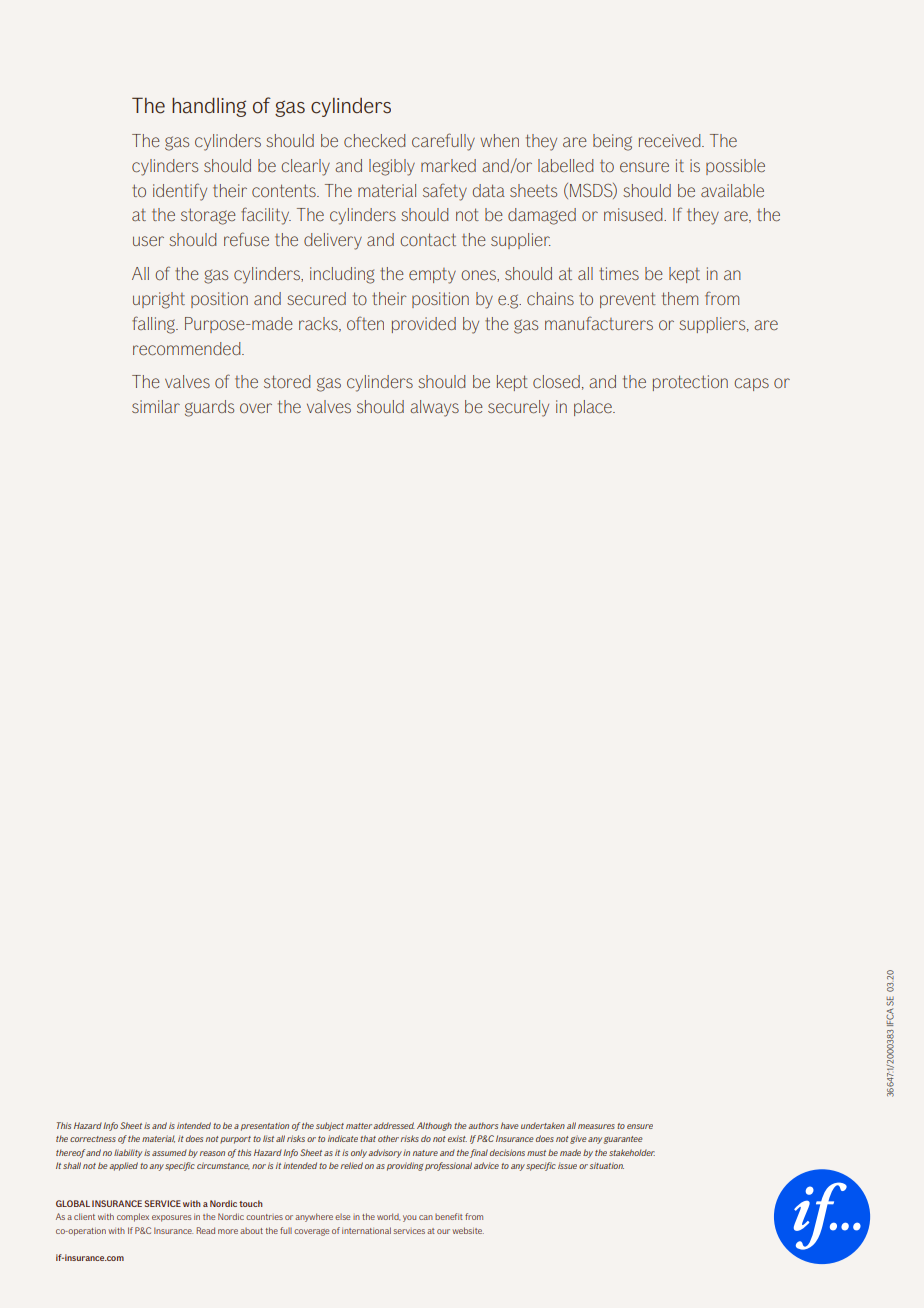  What do you see at coordinates (93, 1139) in the screenshot?
I see `correctness` at bounding box center [93, 1139].
